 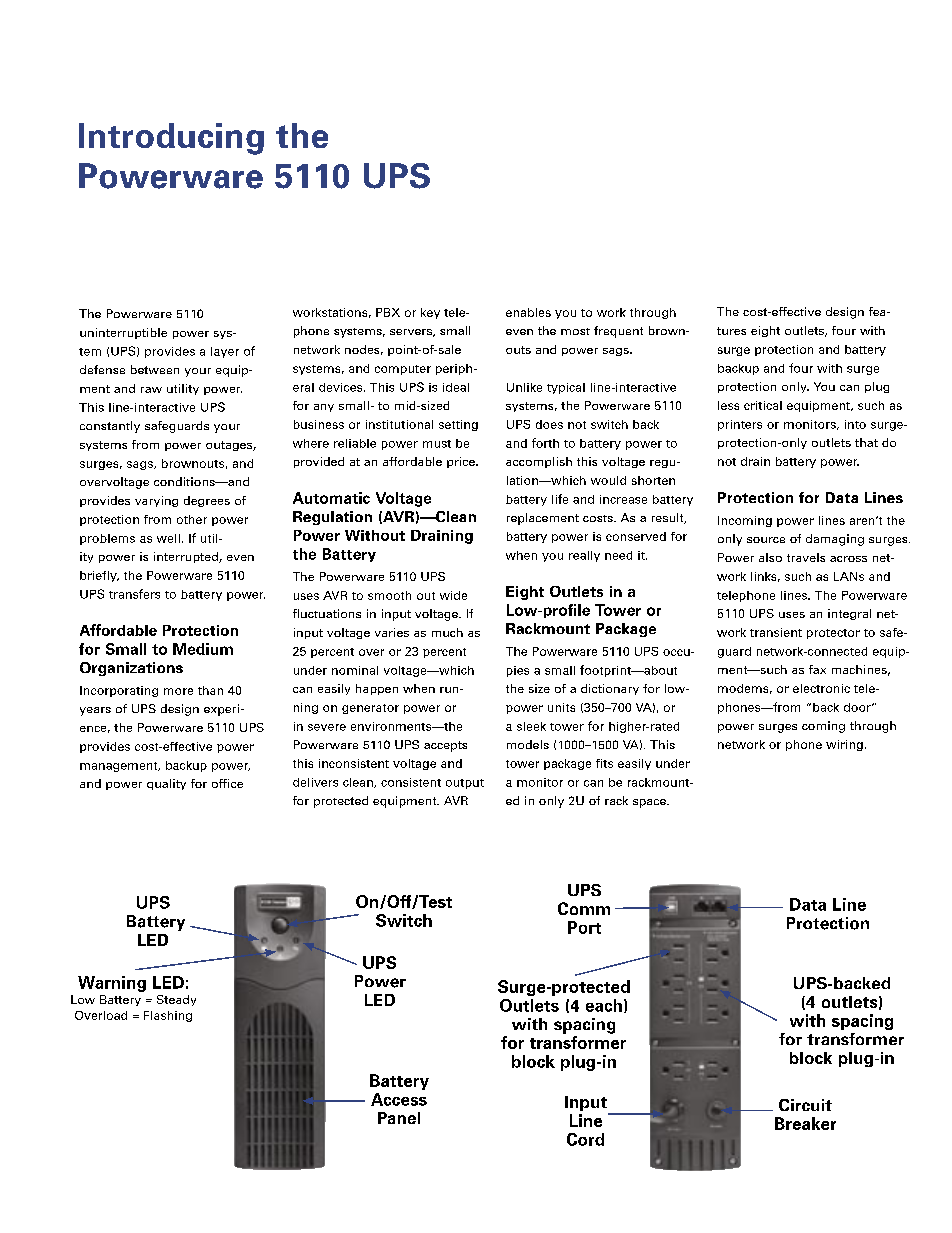 What do you see at coordinates (833, 634) in the document?
I see `protector` at bounding box center [833, 634].
